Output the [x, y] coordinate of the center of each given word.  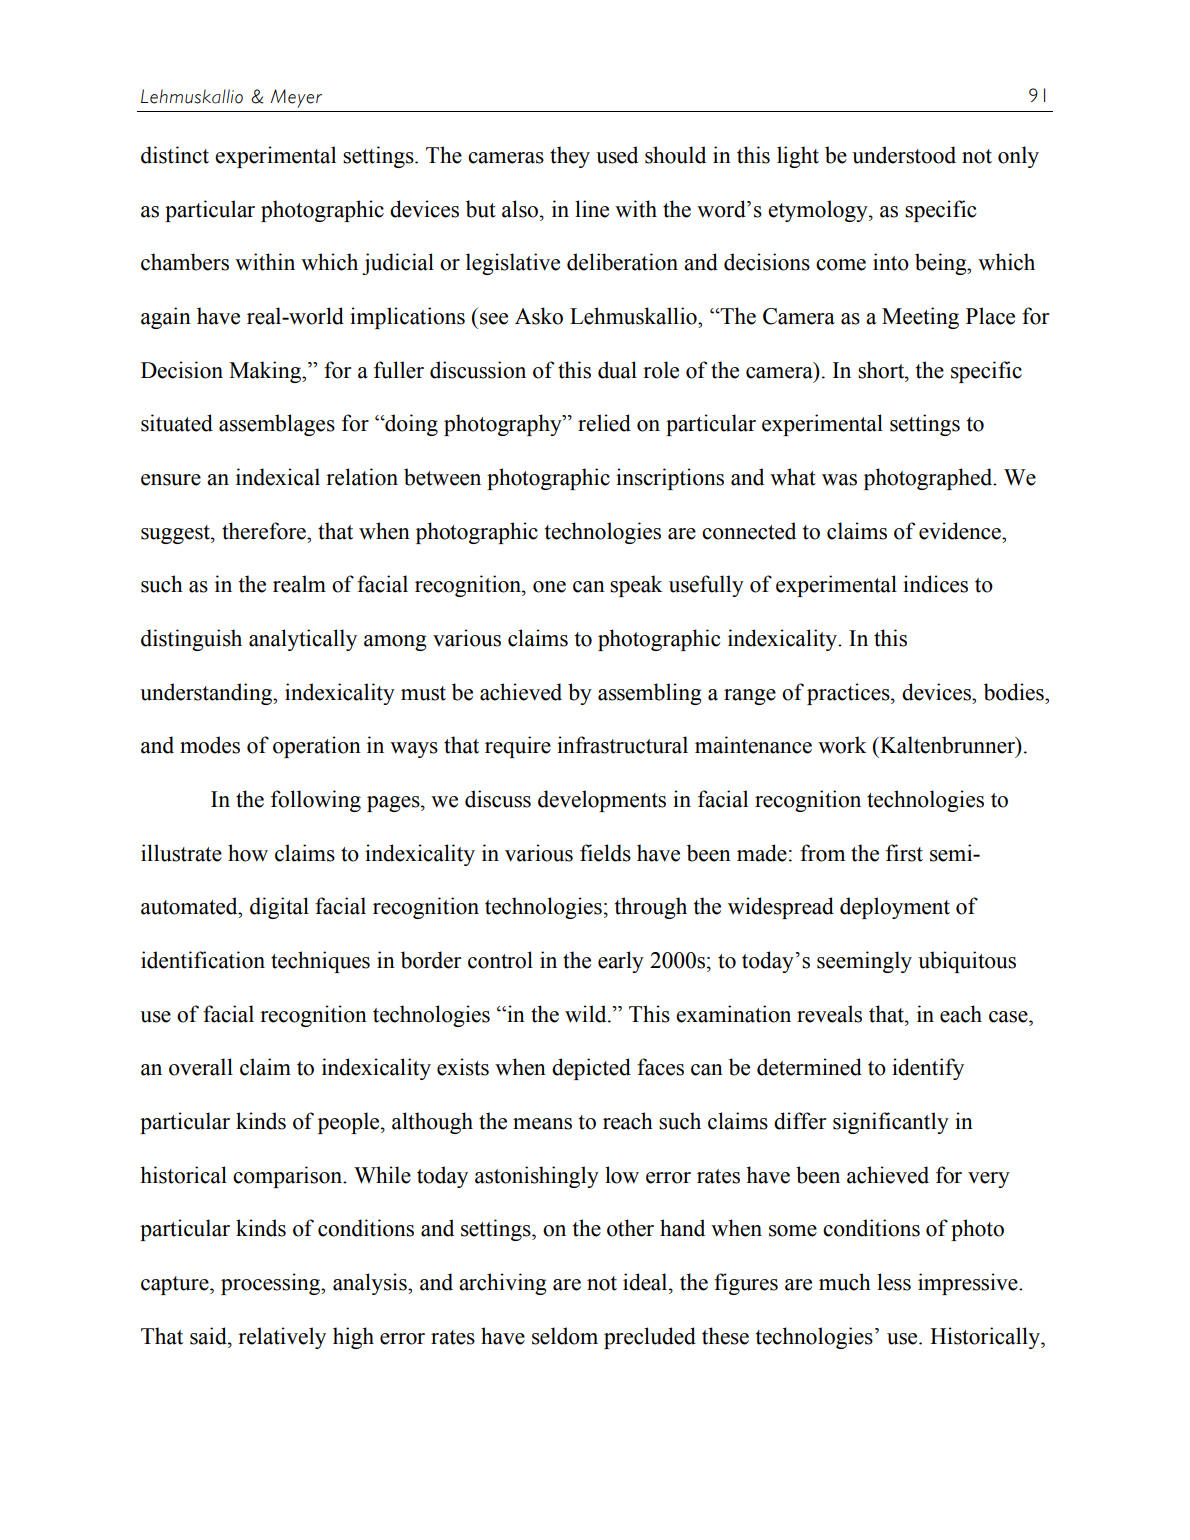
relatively [282, 1338]
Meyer [296, 98]
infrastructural [622, 745]
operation [317, 747]
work [842, 745]
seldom [565, 1336]
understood [904, 155]
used [617, 155]
